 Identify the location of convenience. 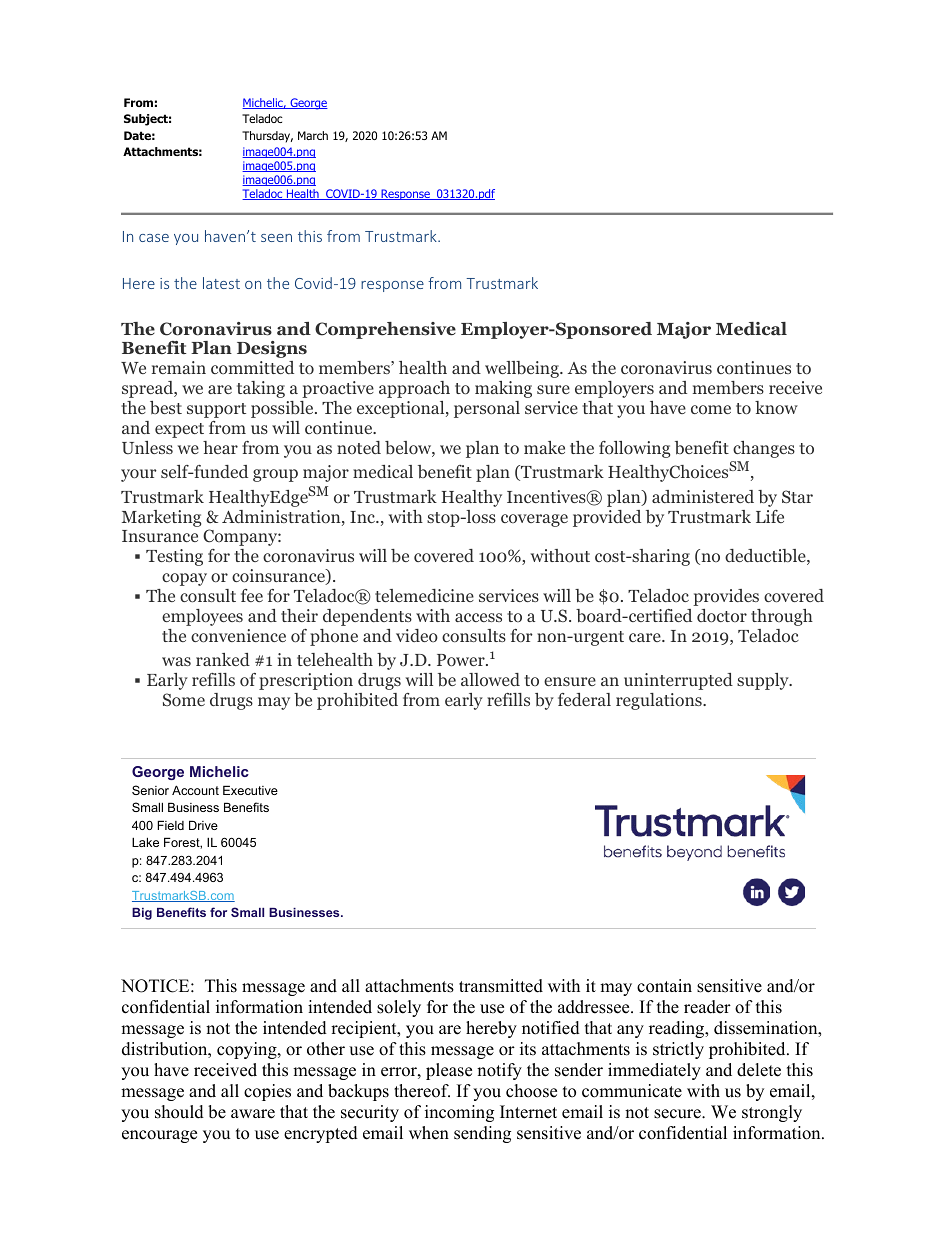
(238, 636).
